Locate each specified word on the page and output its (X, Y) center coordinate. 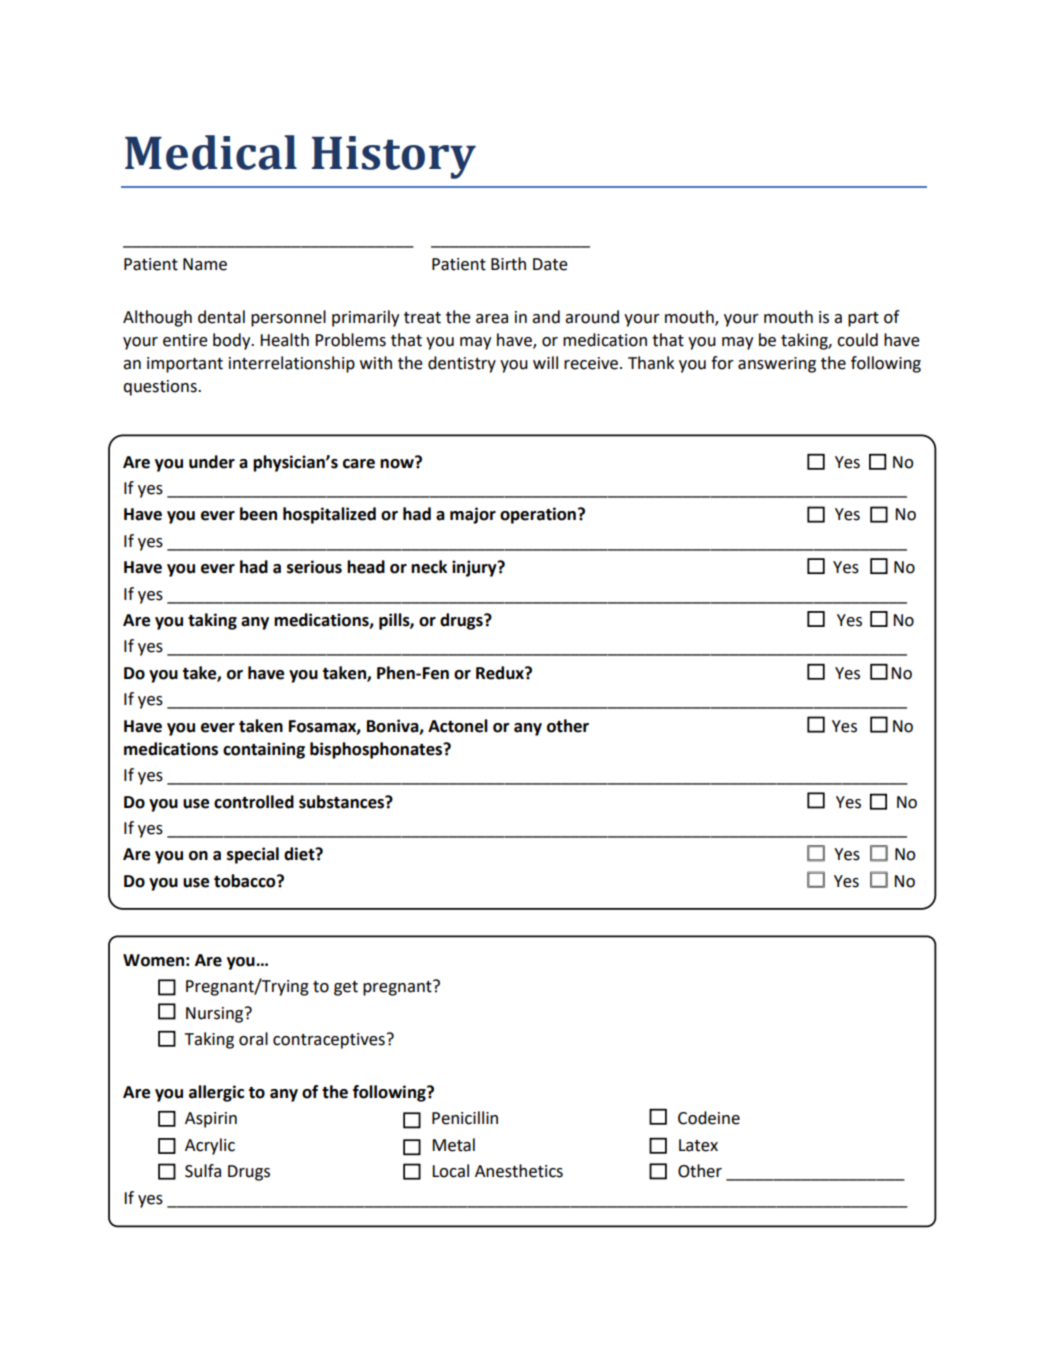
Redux (501, 673)
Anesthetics (519, 1171)
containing (264, 750)
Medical (211, 152)
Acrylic (210, 1146)
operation (538, 515)
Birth (508, 264)
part (863, 319)
